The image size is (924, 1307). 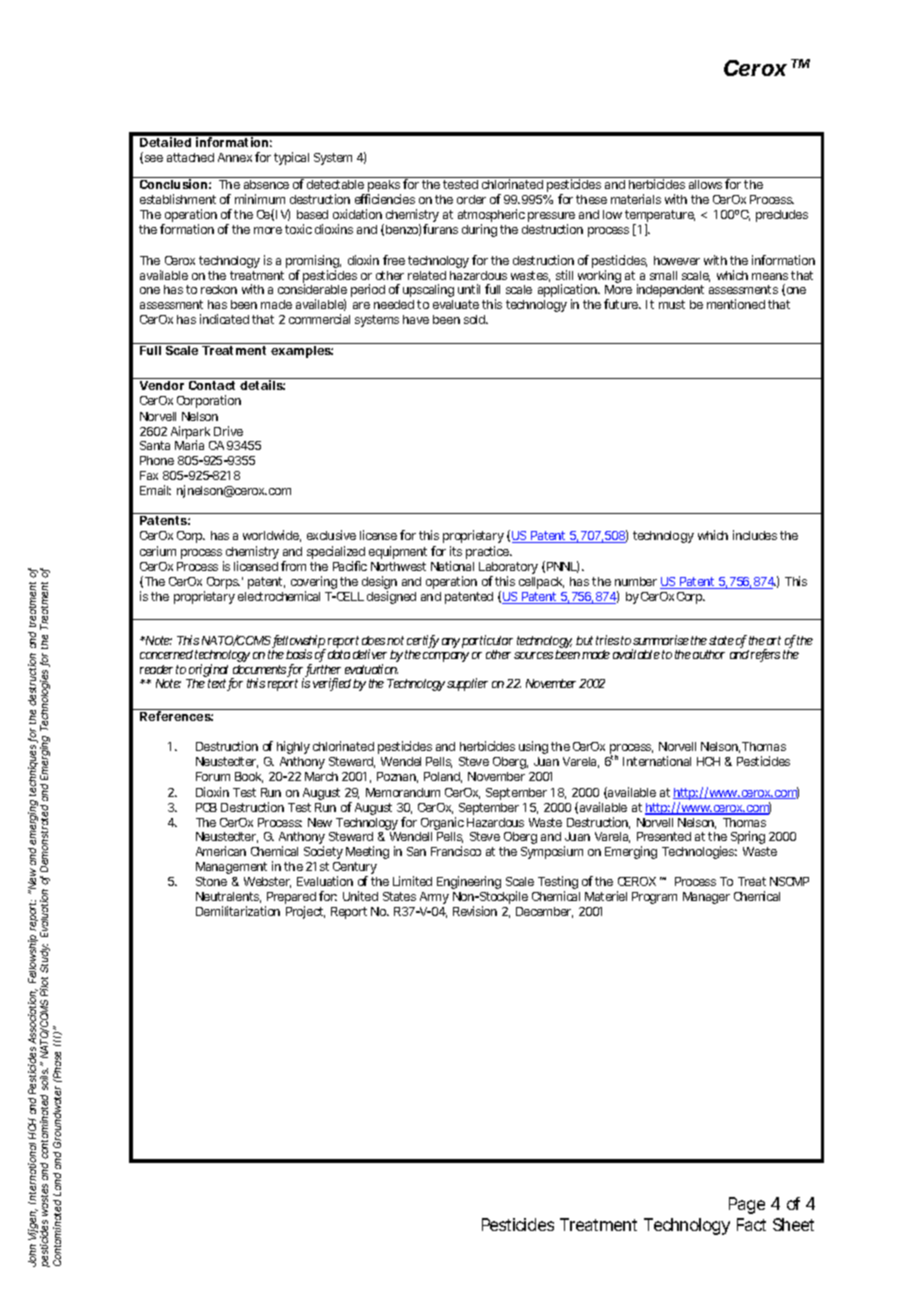 I want to click on Page, so click(x=747, y=1205).
